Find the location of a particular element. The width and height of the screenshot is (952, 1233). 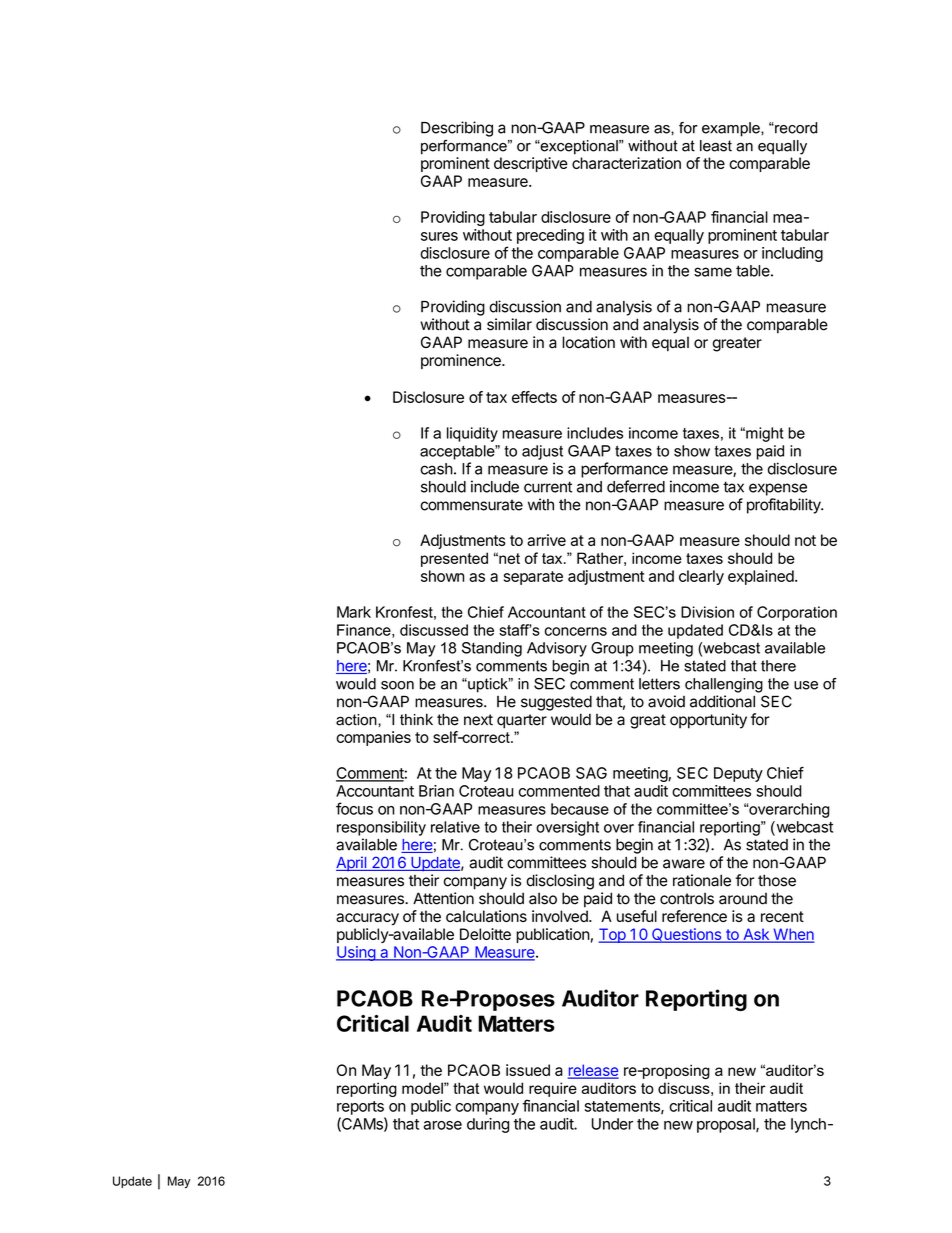

expense is located at coordinates (778, 489).
